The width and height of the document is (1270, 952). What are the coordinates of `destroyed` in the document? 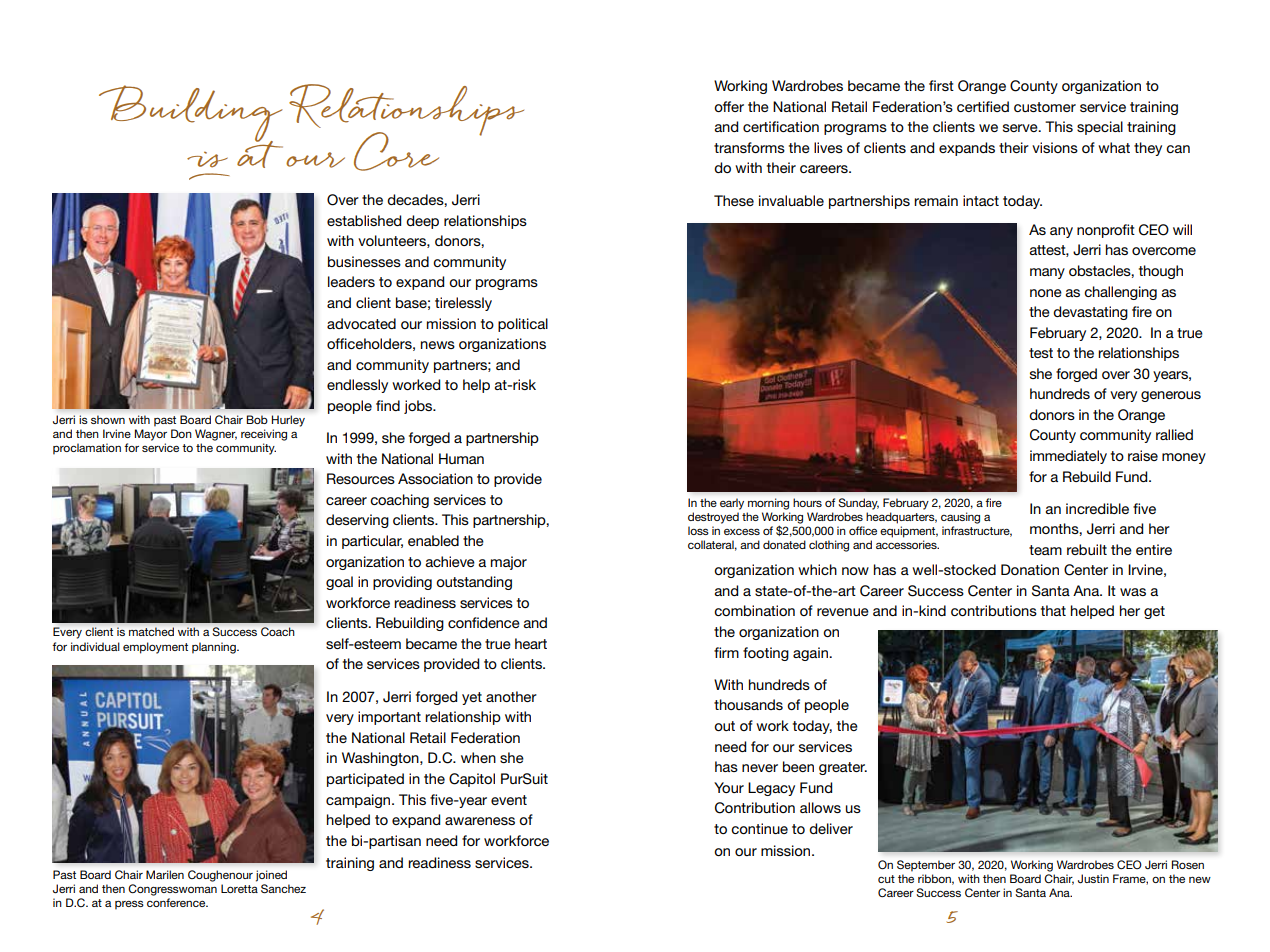 It's located at (713, 518).
